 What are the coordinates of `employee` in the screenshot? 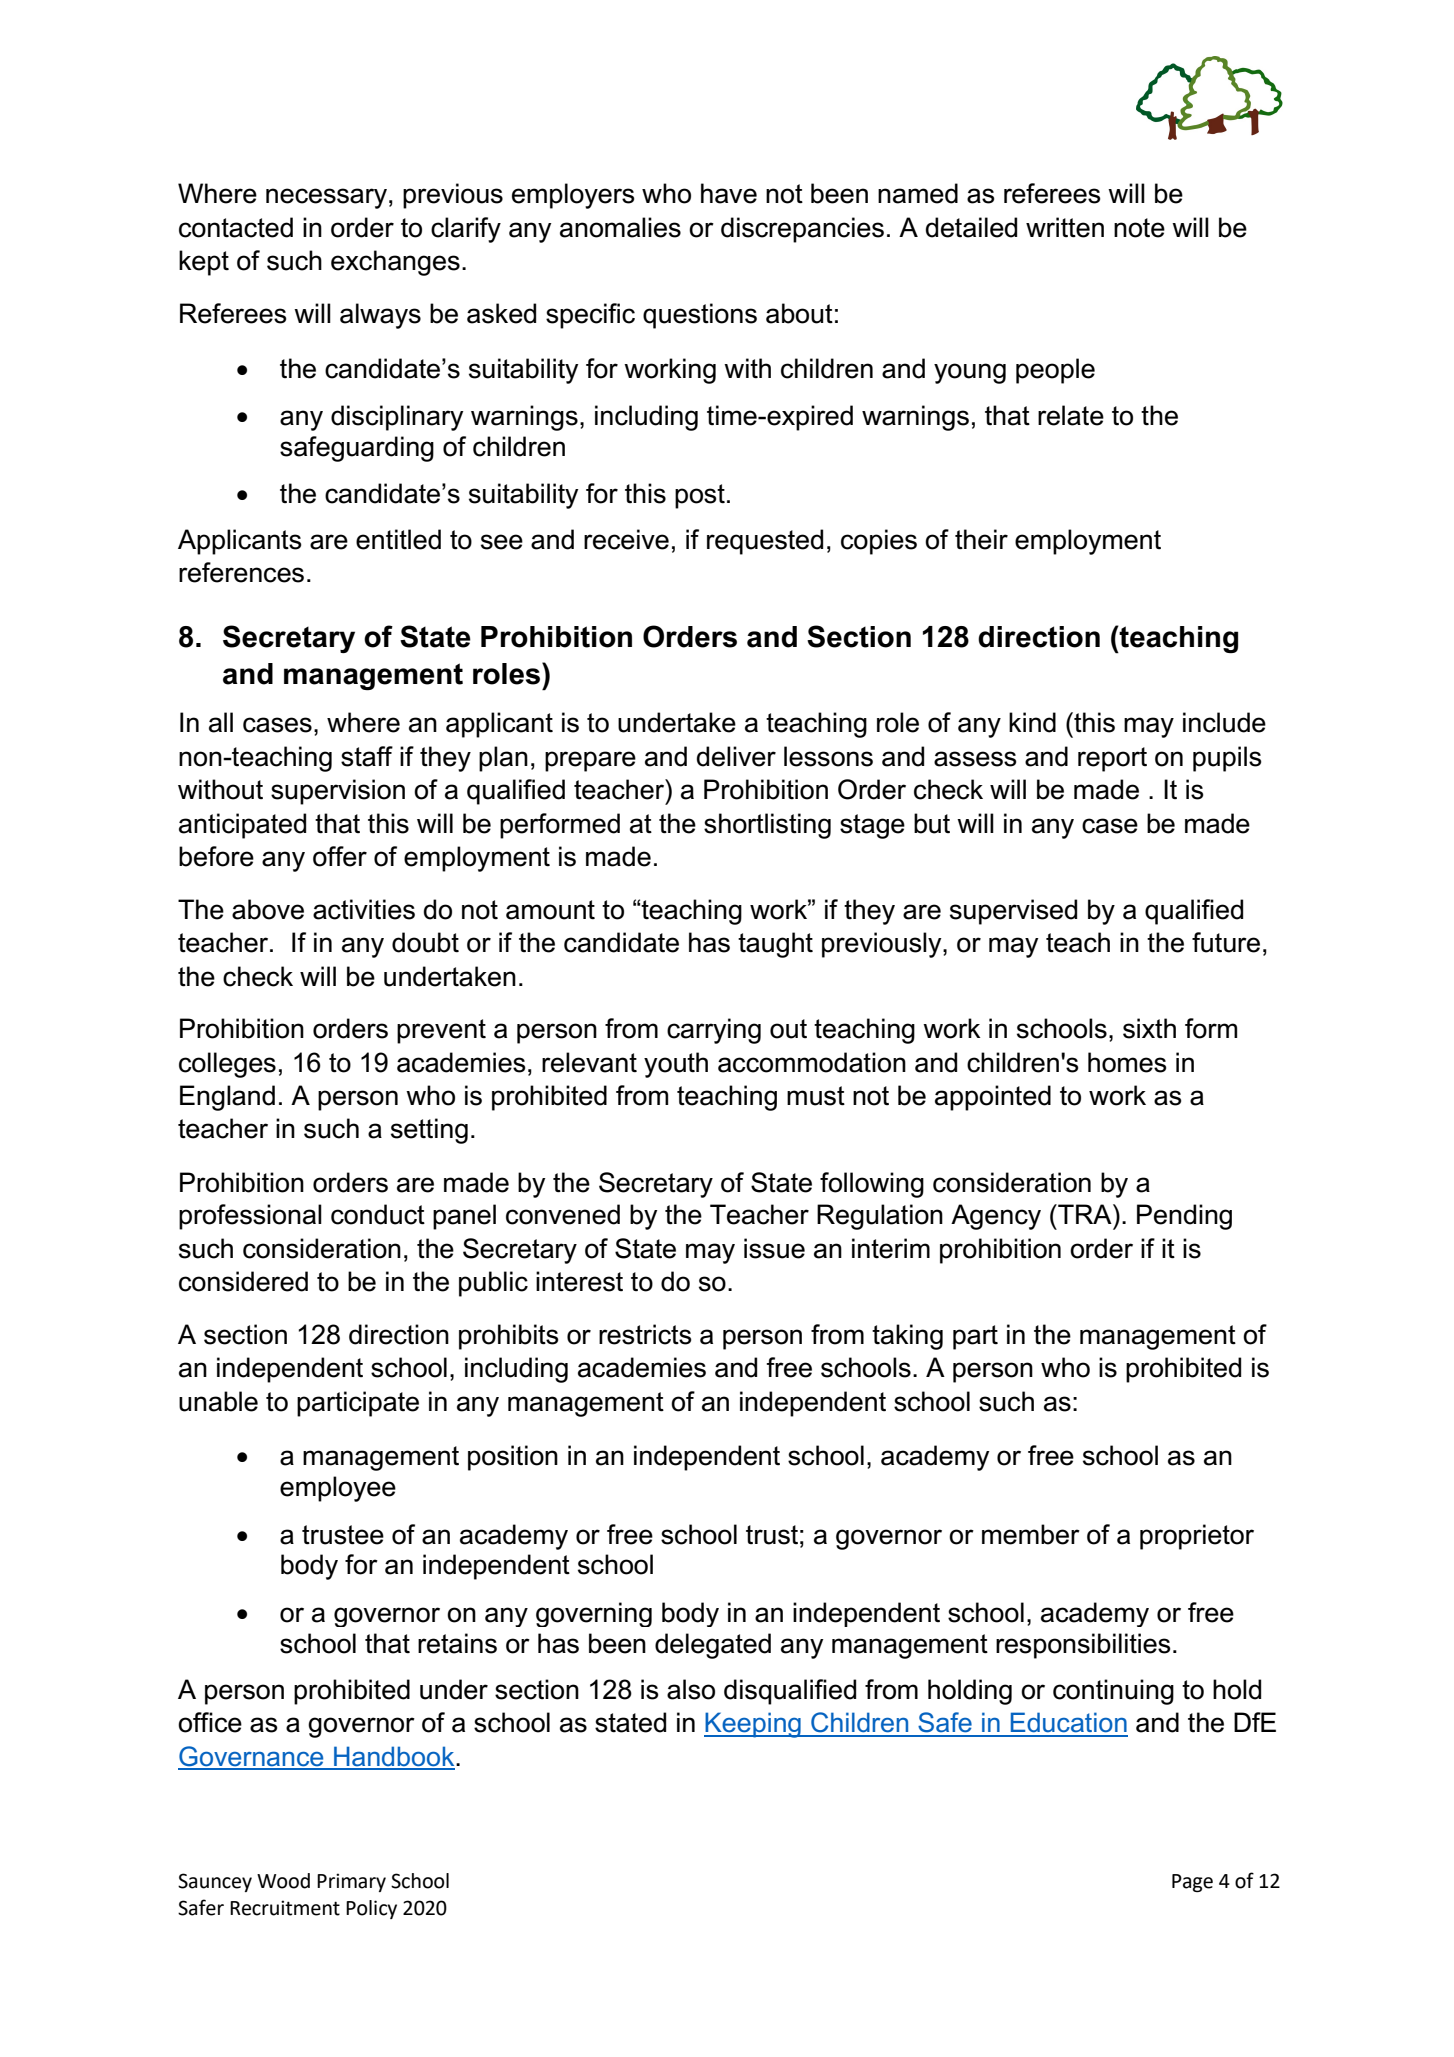 It's located at (338, 1489).
